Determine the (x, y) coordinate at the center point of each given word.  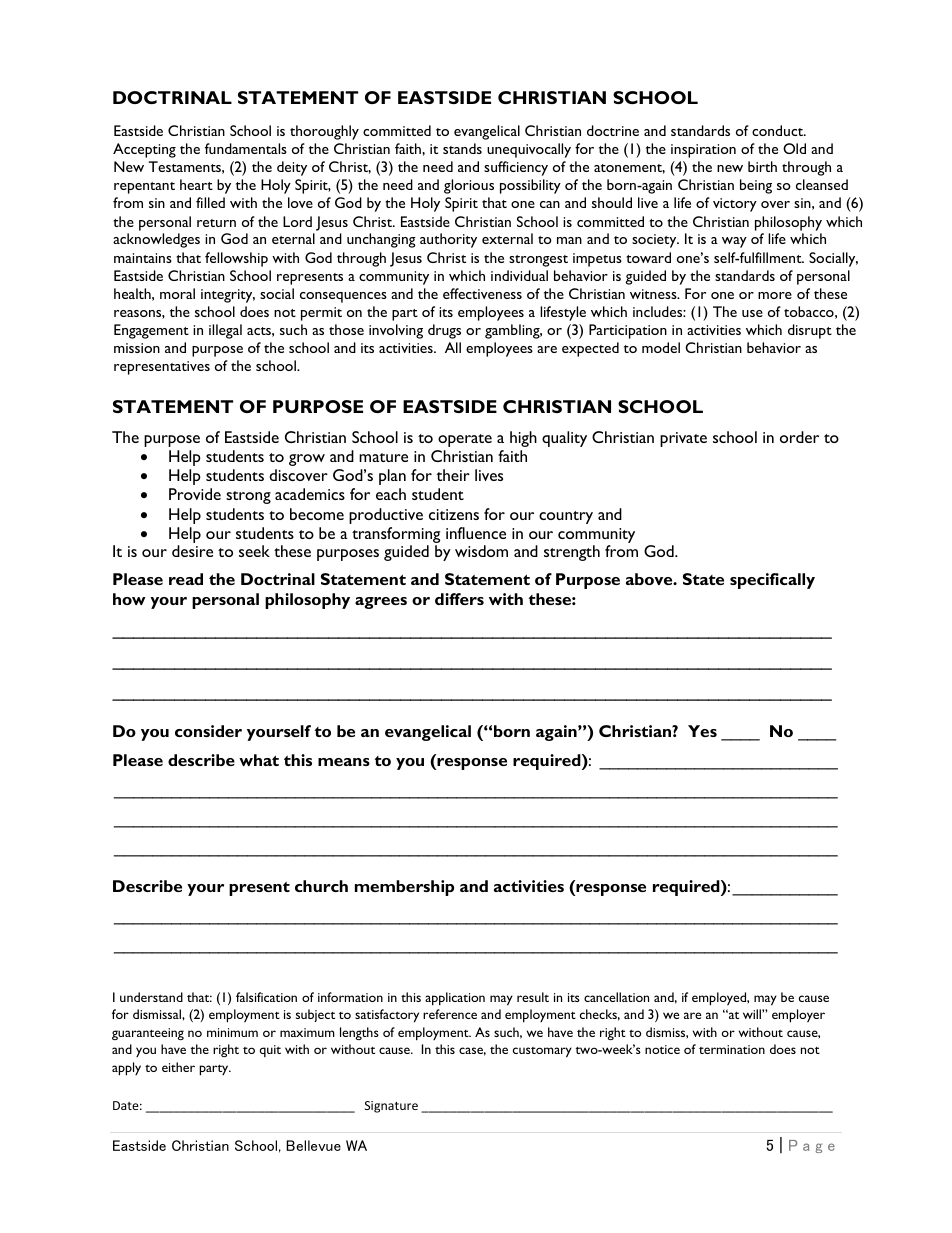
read (186, 579)
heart (196, 184)
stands (462, 148)
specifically (772, 581)
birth (762, 166)
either (178, 1067)
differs (459, 599)
